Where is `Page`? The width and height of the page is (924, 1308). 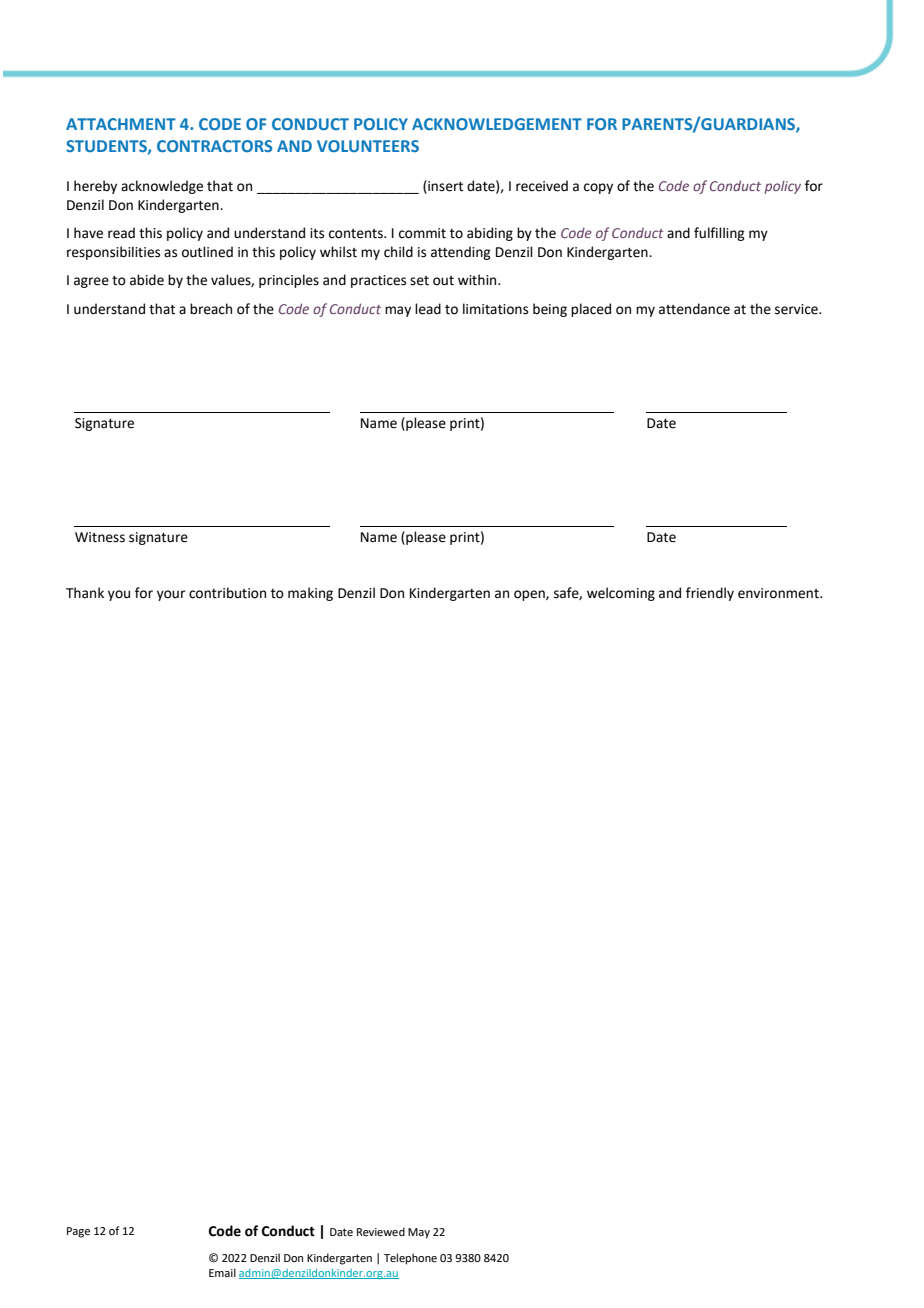 Page is located at coordinates (78, 1232).
